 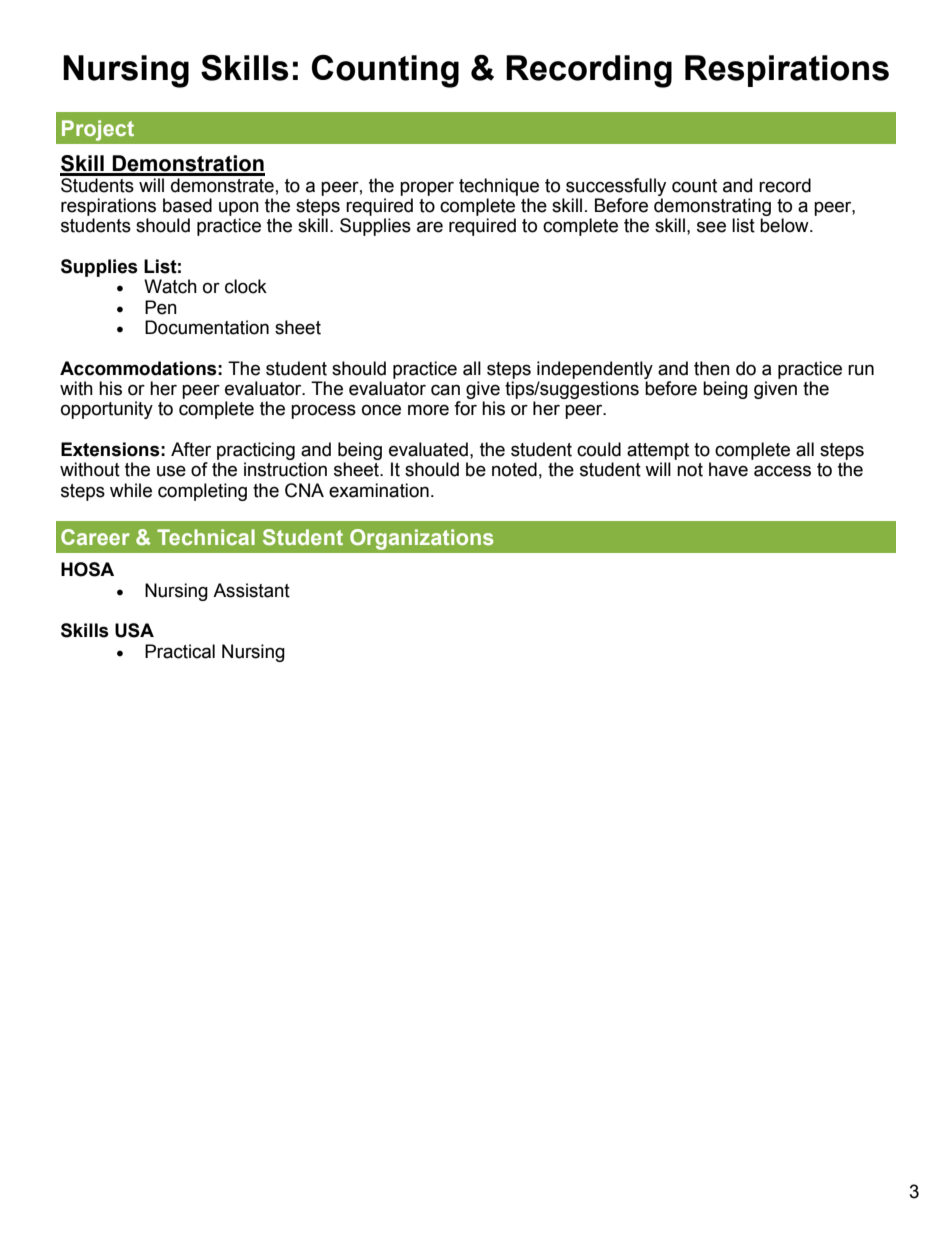 I want to click on use, so click(x=171, y=471).
